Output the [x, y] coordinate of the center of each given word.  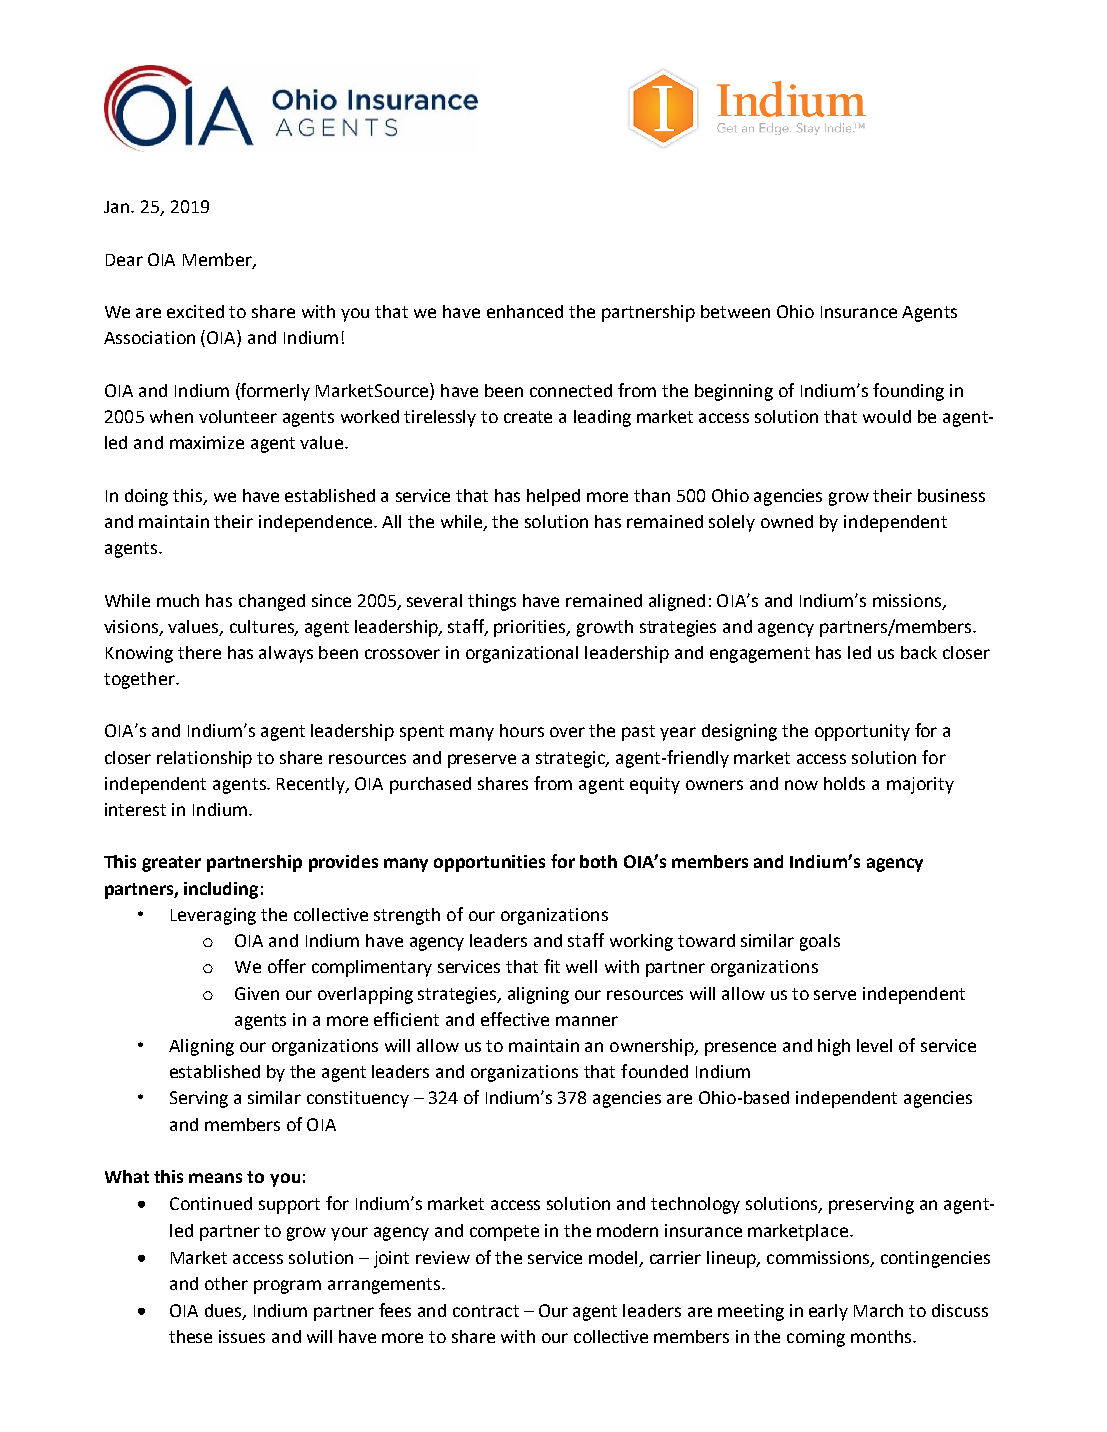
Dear [124, 260]
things [492, 602]
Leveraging [213, 916]
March [878, 1310]
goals [820, 942]
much [178, 600]
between [735, 311]
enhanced [525, 311]
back [919, 652]
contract [486, 1311]
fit [552, 966]
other [226, 1283]
